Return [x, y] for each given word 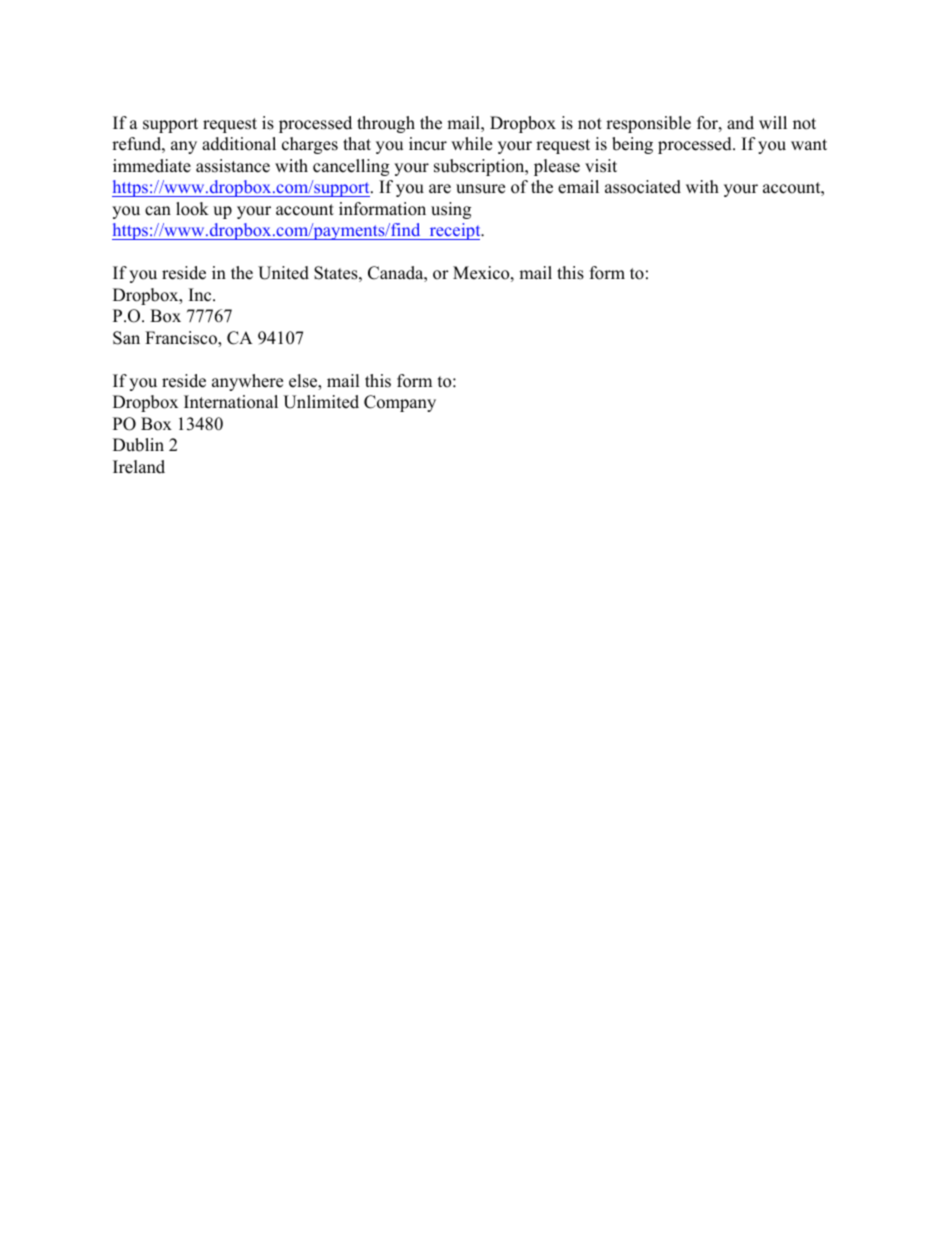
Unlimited [321, 402]
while [471, 144]
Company [400, 403]
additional [239, 144]
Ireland [139, 467]
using [451, 210]
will [773, 122]
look [192, 209]
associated [643, 187]
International [231, 402]
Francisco [182, 339]
